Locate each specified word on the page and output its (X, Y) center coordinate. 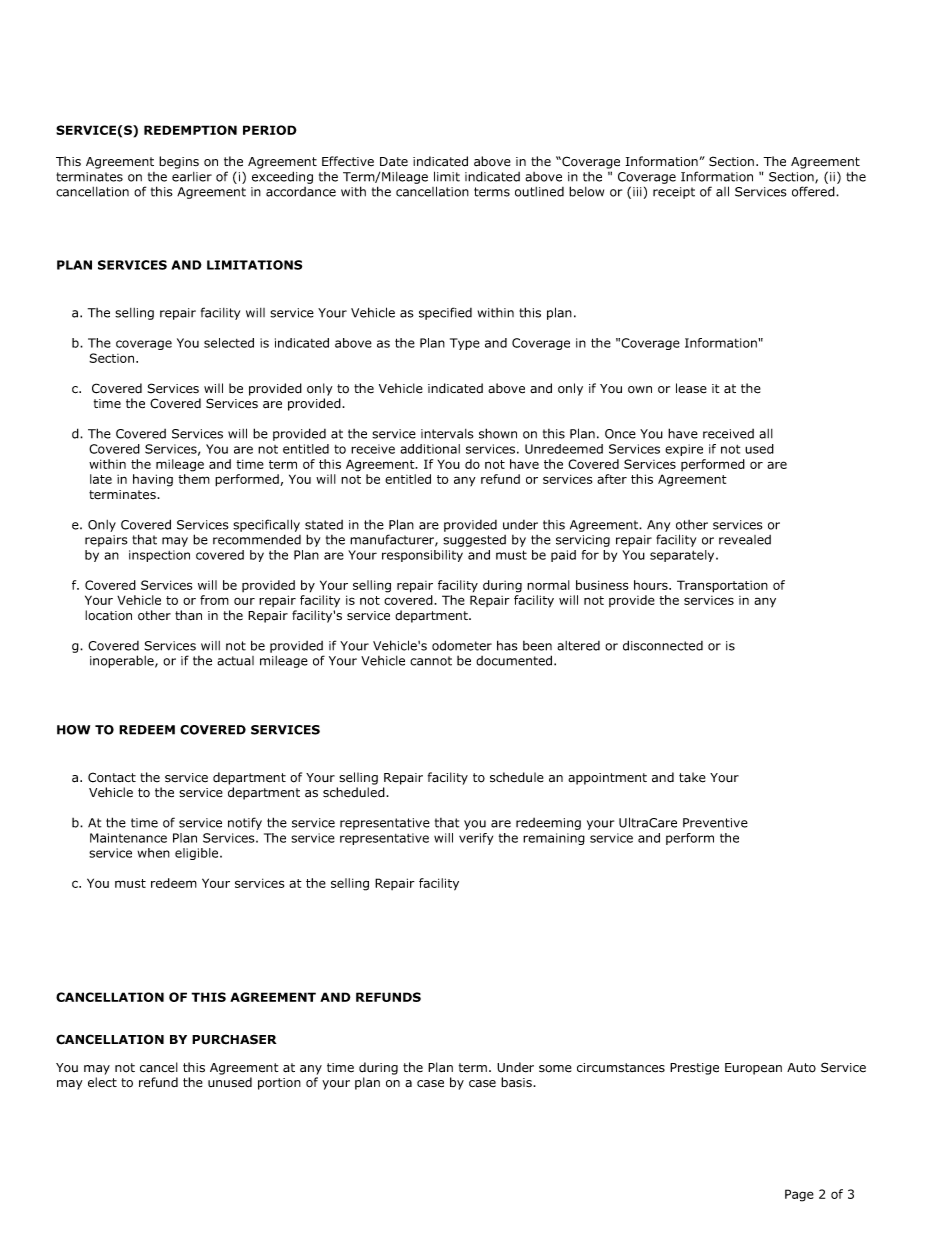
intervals (447, 434)
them (194, 479)
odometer (462, 645)
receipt (674, 193)
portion (279, 1084)
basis (517, 1082)
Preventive (715, 823)
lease (691, 388)
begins (179, 162)
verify (476, 839)
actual (235, 661)
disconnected (663, 645)
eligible (198, 854)
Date (394, 162)
